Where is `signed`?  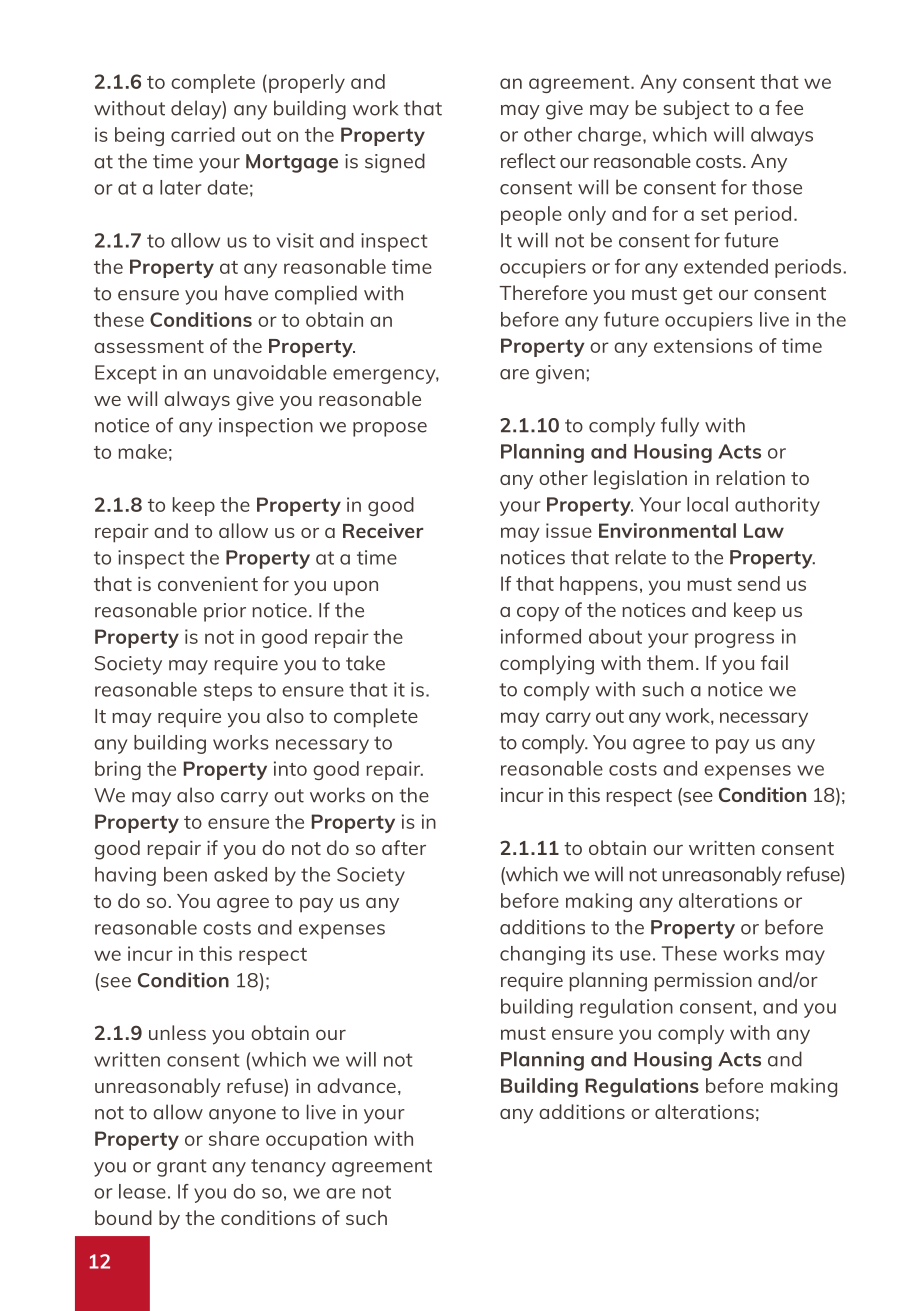 signed is located at coordinates (395, 163).
